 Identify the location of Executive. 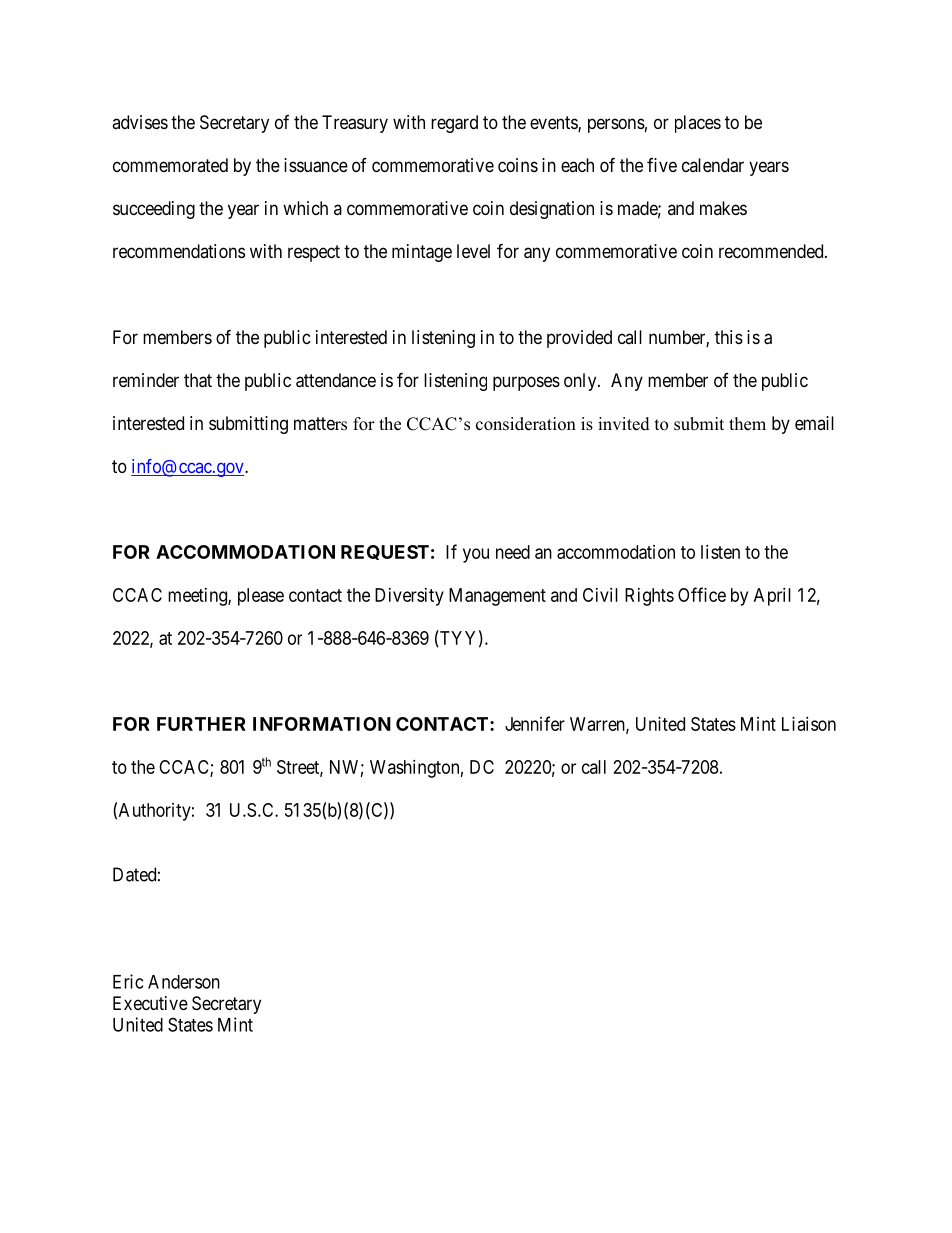
(150, 1003).
